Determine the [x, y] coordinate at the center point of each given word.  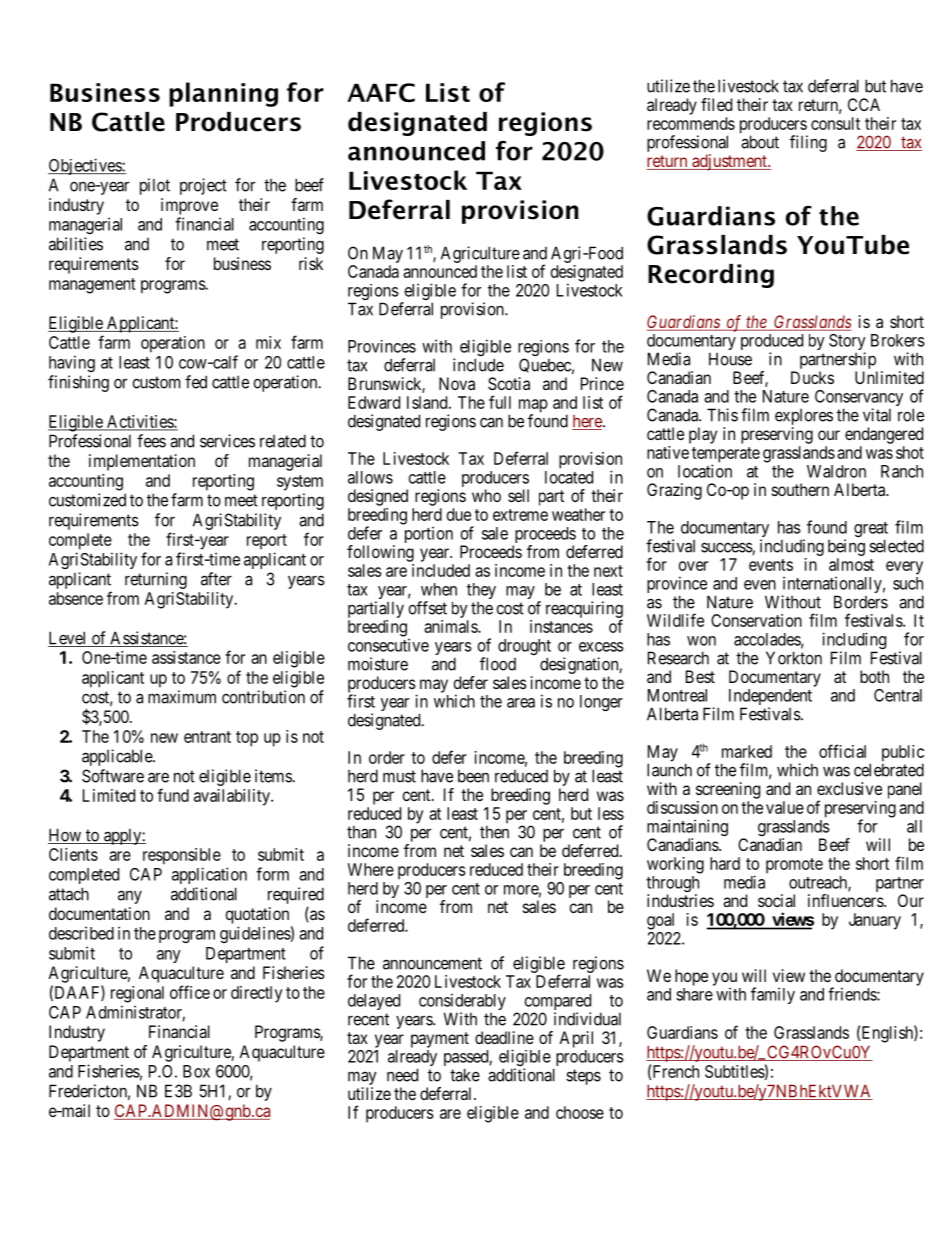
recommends [691, 123]
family [773, 995]
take [465, 1075]
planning [223, 94]
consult [835, 123]
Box [196, 1071]
